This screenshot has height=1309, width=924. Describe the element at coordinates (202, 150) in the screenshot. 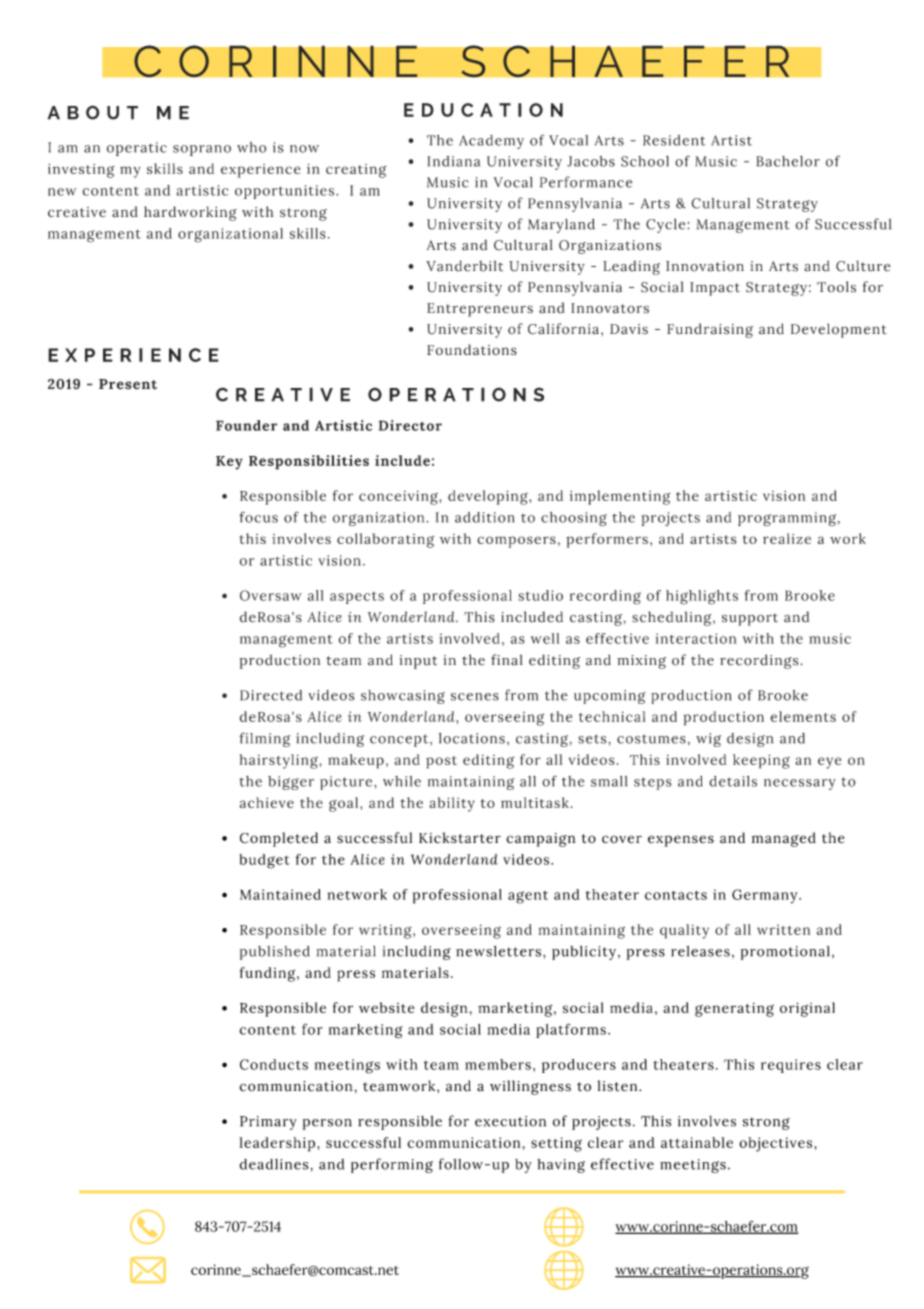

I see `soprano` at that location.
